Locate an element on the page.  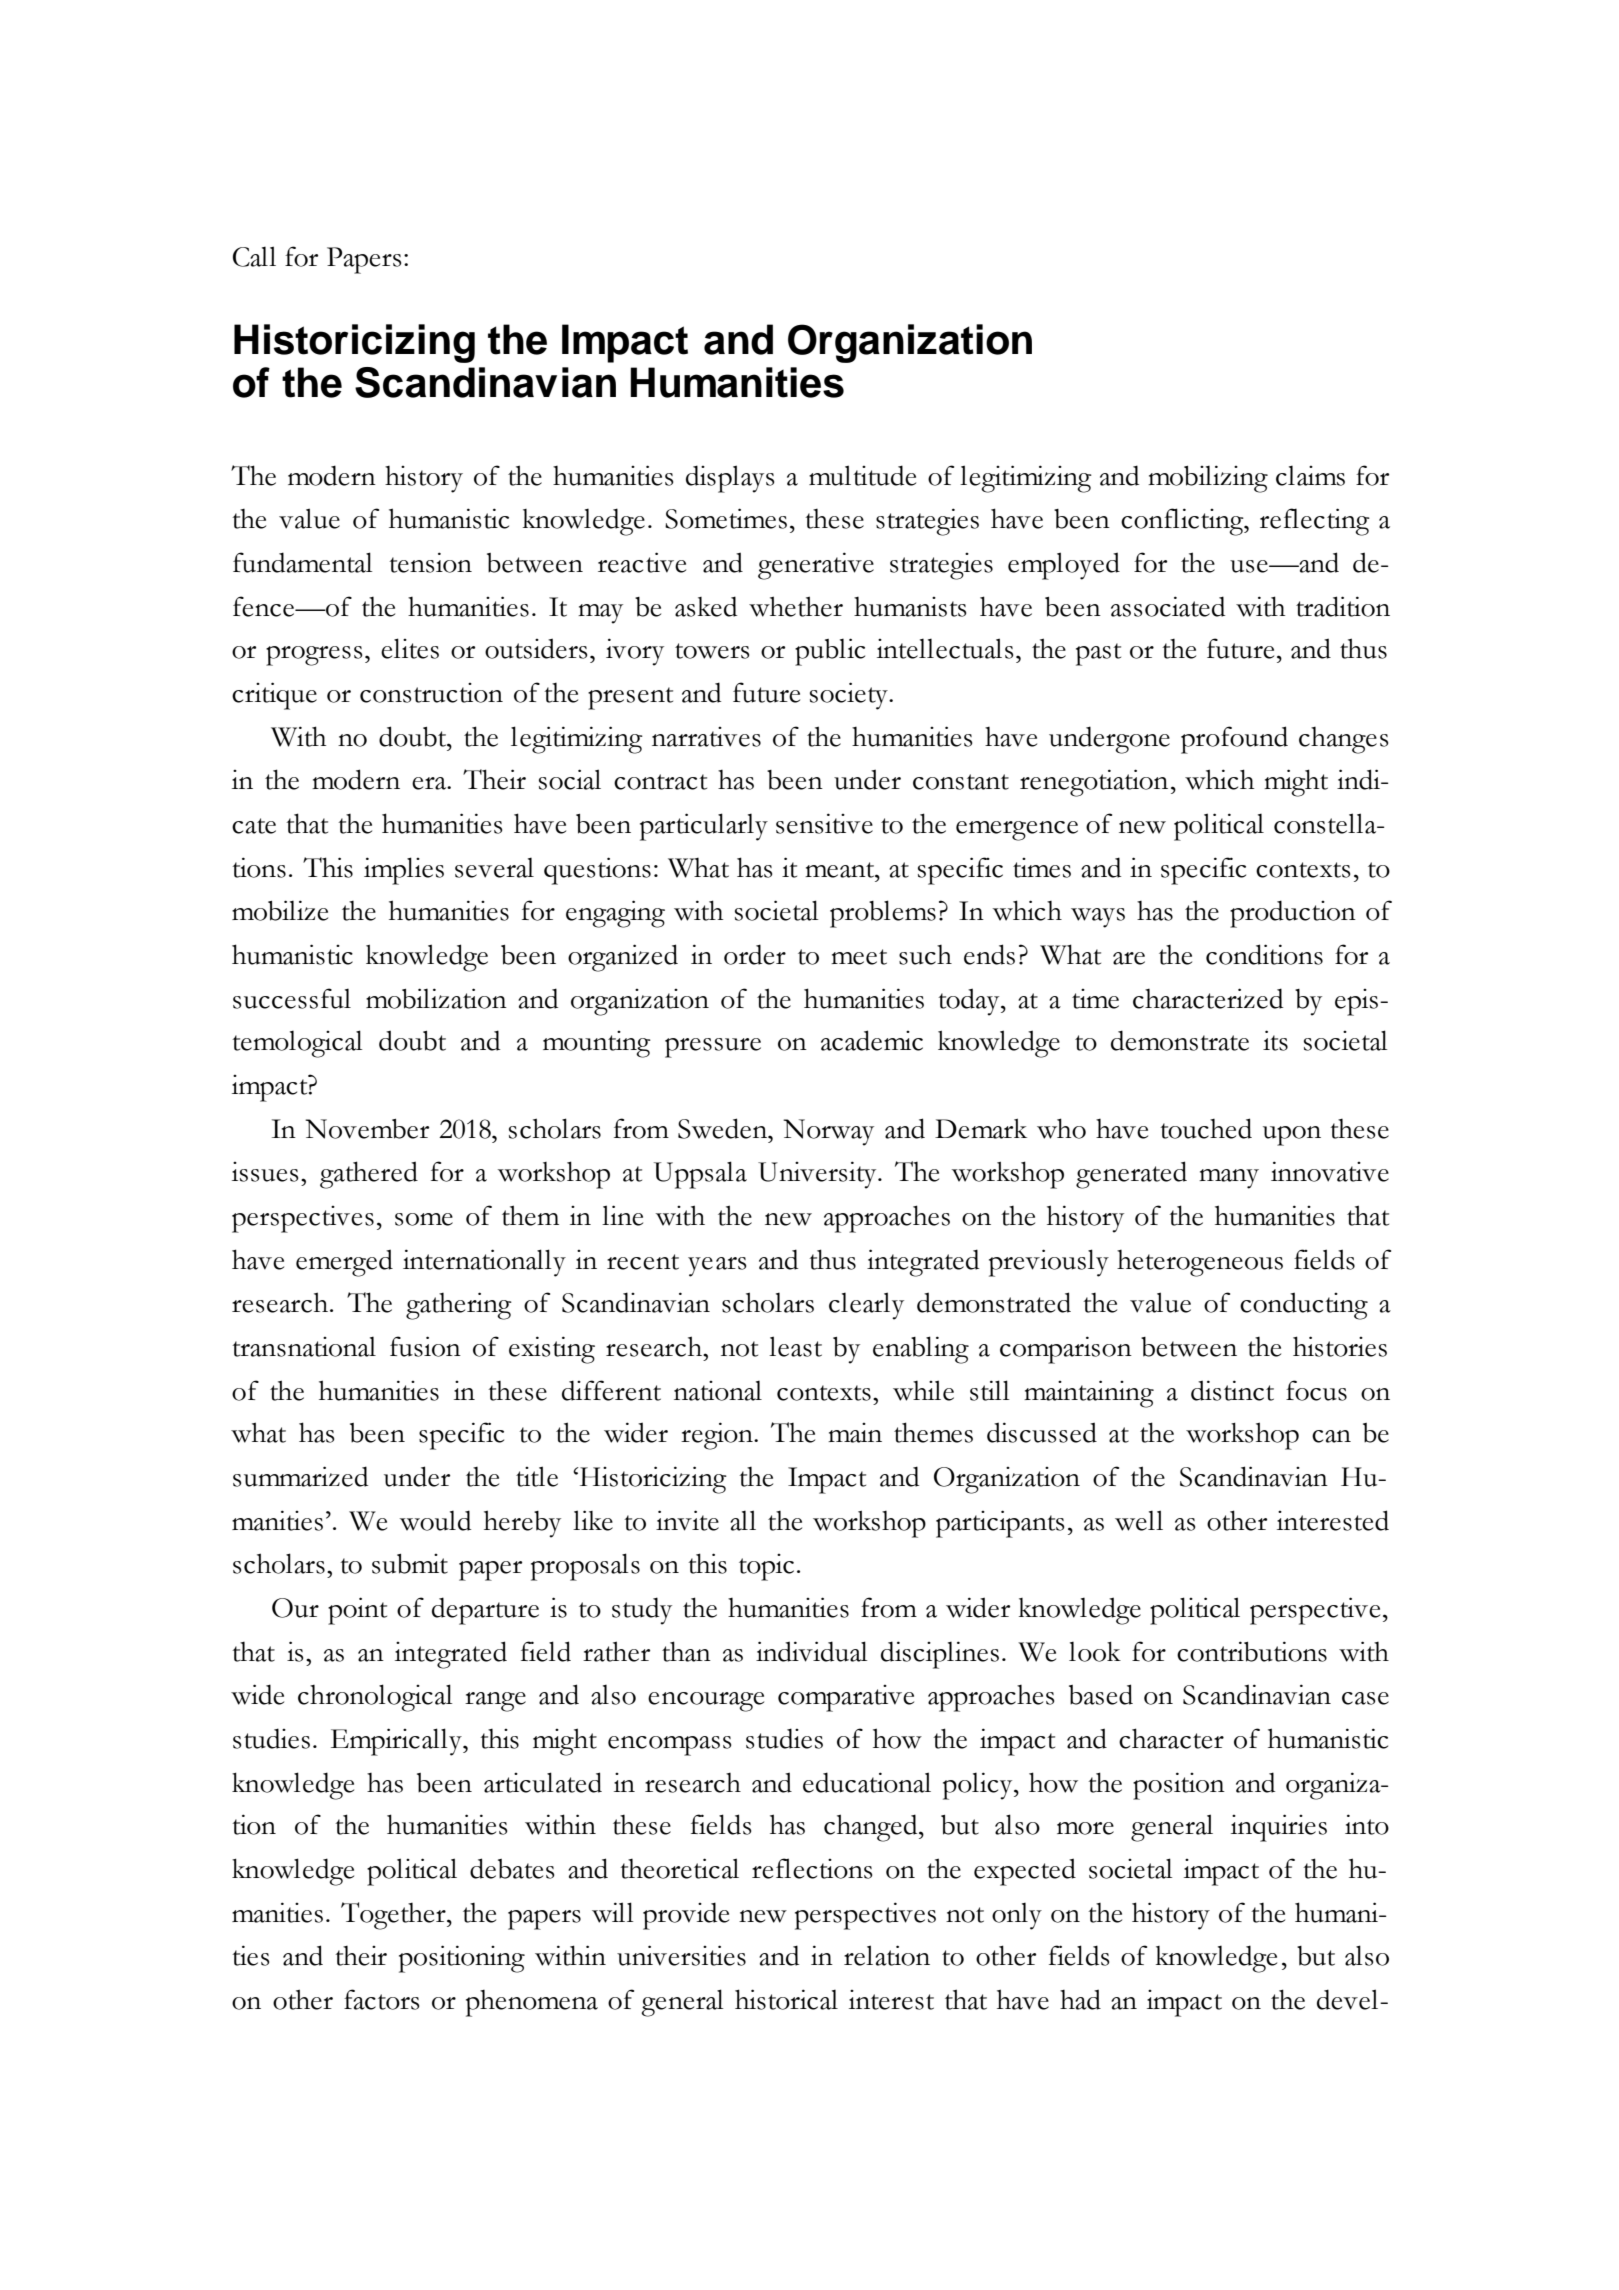
implies is located at coordinates (404, 871).
